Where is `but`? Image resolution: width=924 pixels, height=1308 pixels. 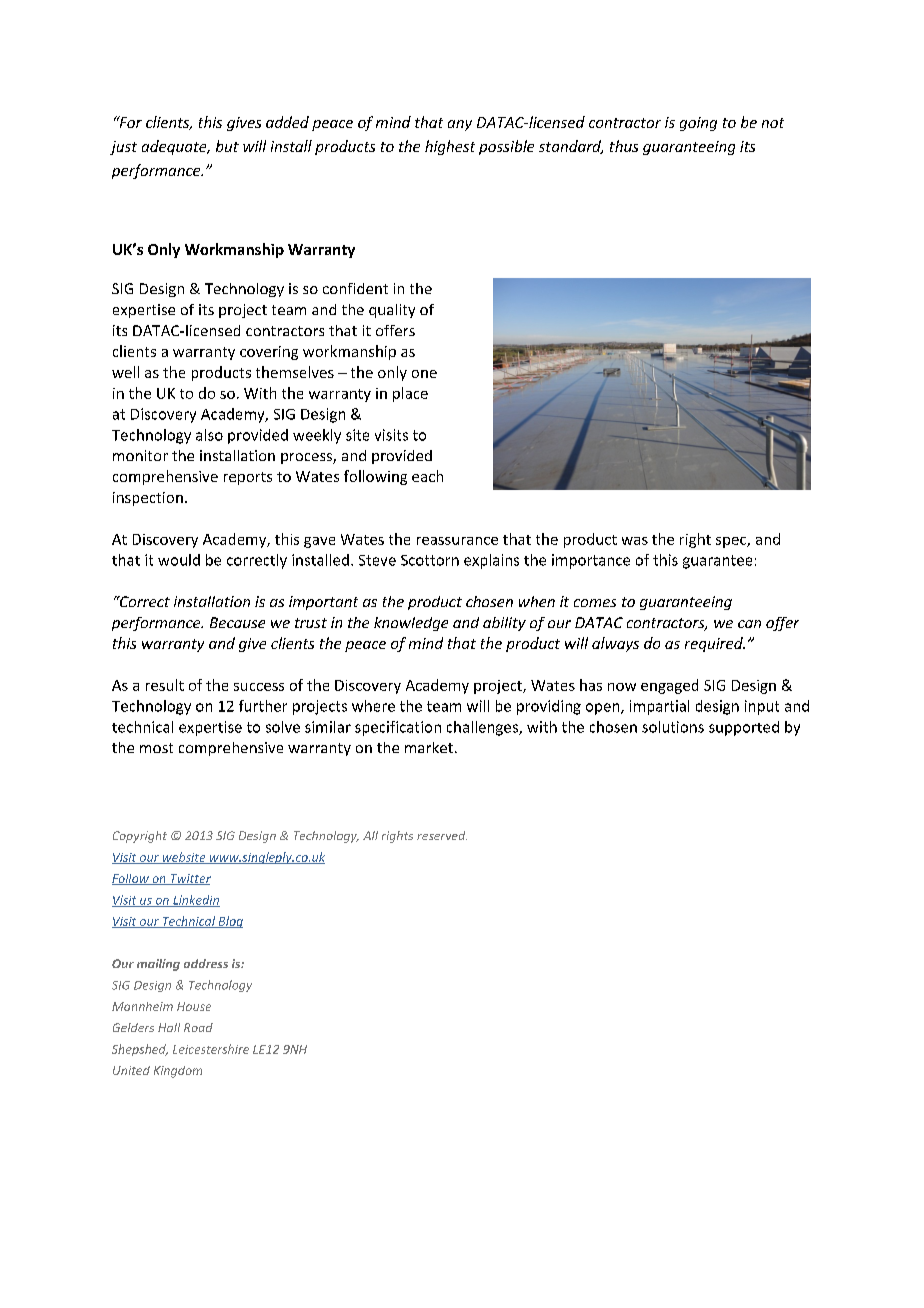
but is located at coordinates (227, 146).
